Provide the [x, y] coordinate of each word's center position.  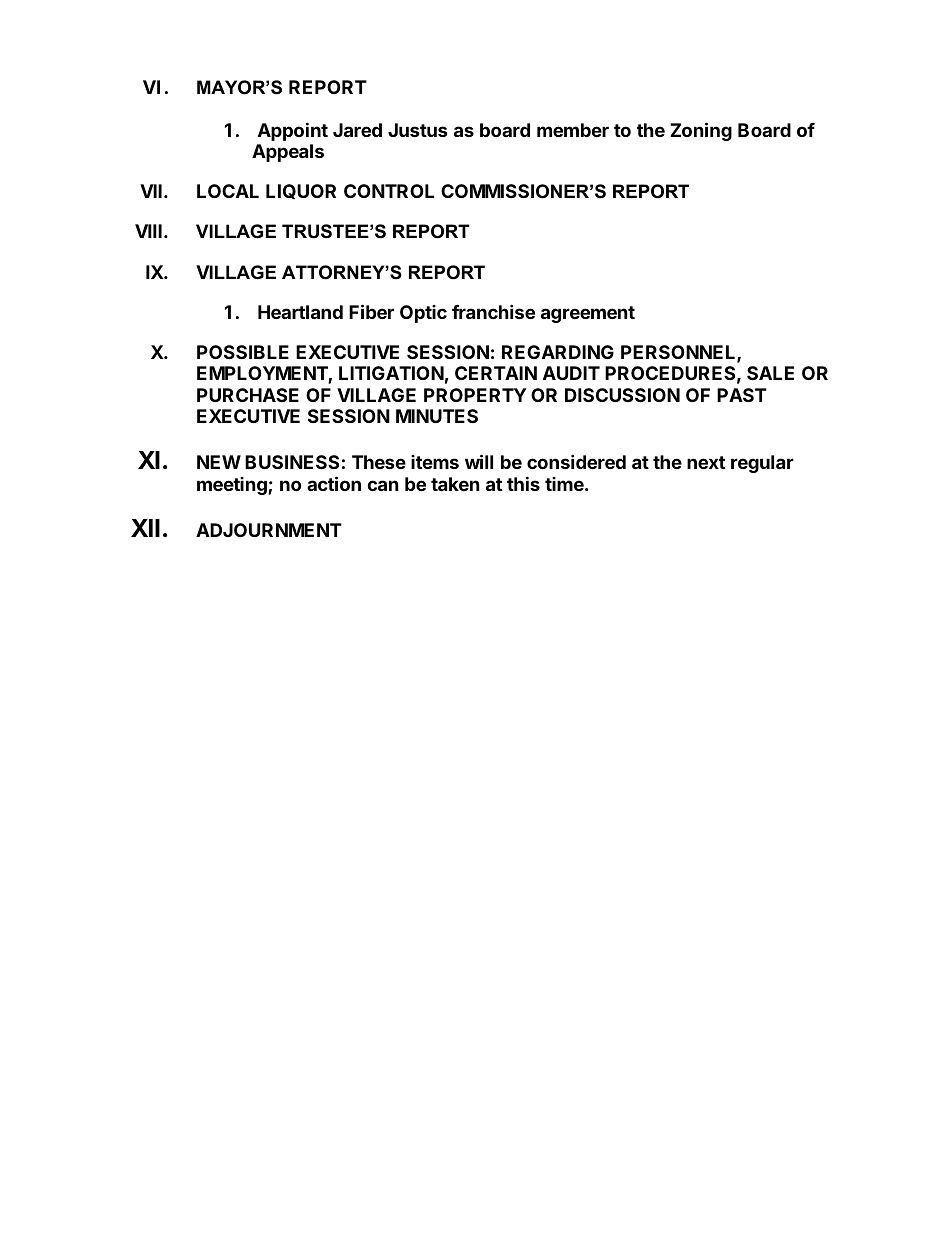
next [706, 462]
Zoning [701, 131]
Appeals [288, 153]
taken [455, 484]
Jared [357, 130]
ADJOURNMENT [269, 530]
